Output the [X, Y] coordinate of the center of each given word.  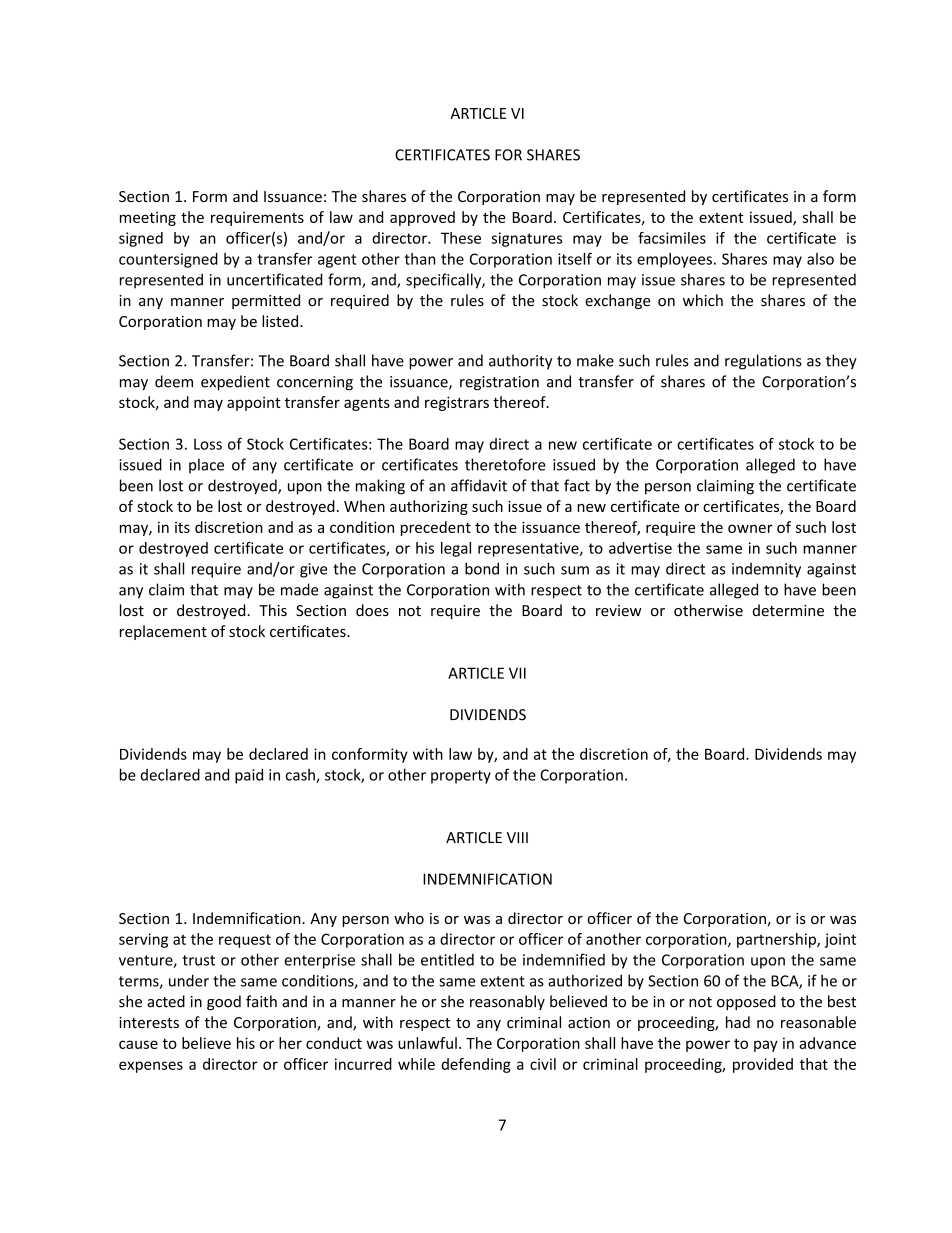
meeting [148, 219]
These [461, 238]
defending [476, 1065]
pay [766, 1046]
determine [788, 610]
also [820, 259]
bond [482, 568]
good [224, 1002]
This [273, 610]
